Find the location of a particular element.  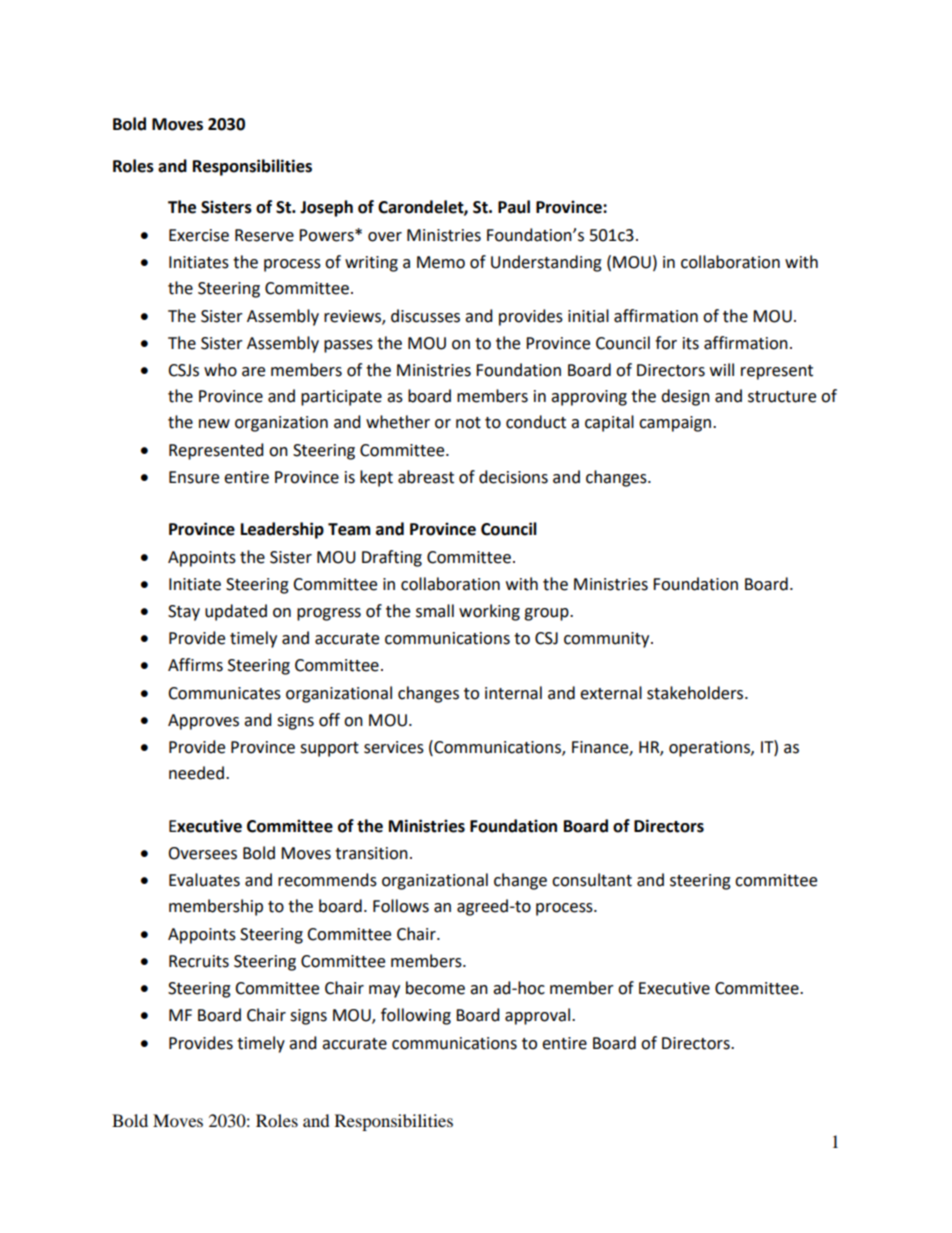

approval is located at coordinates (539, 1016).
